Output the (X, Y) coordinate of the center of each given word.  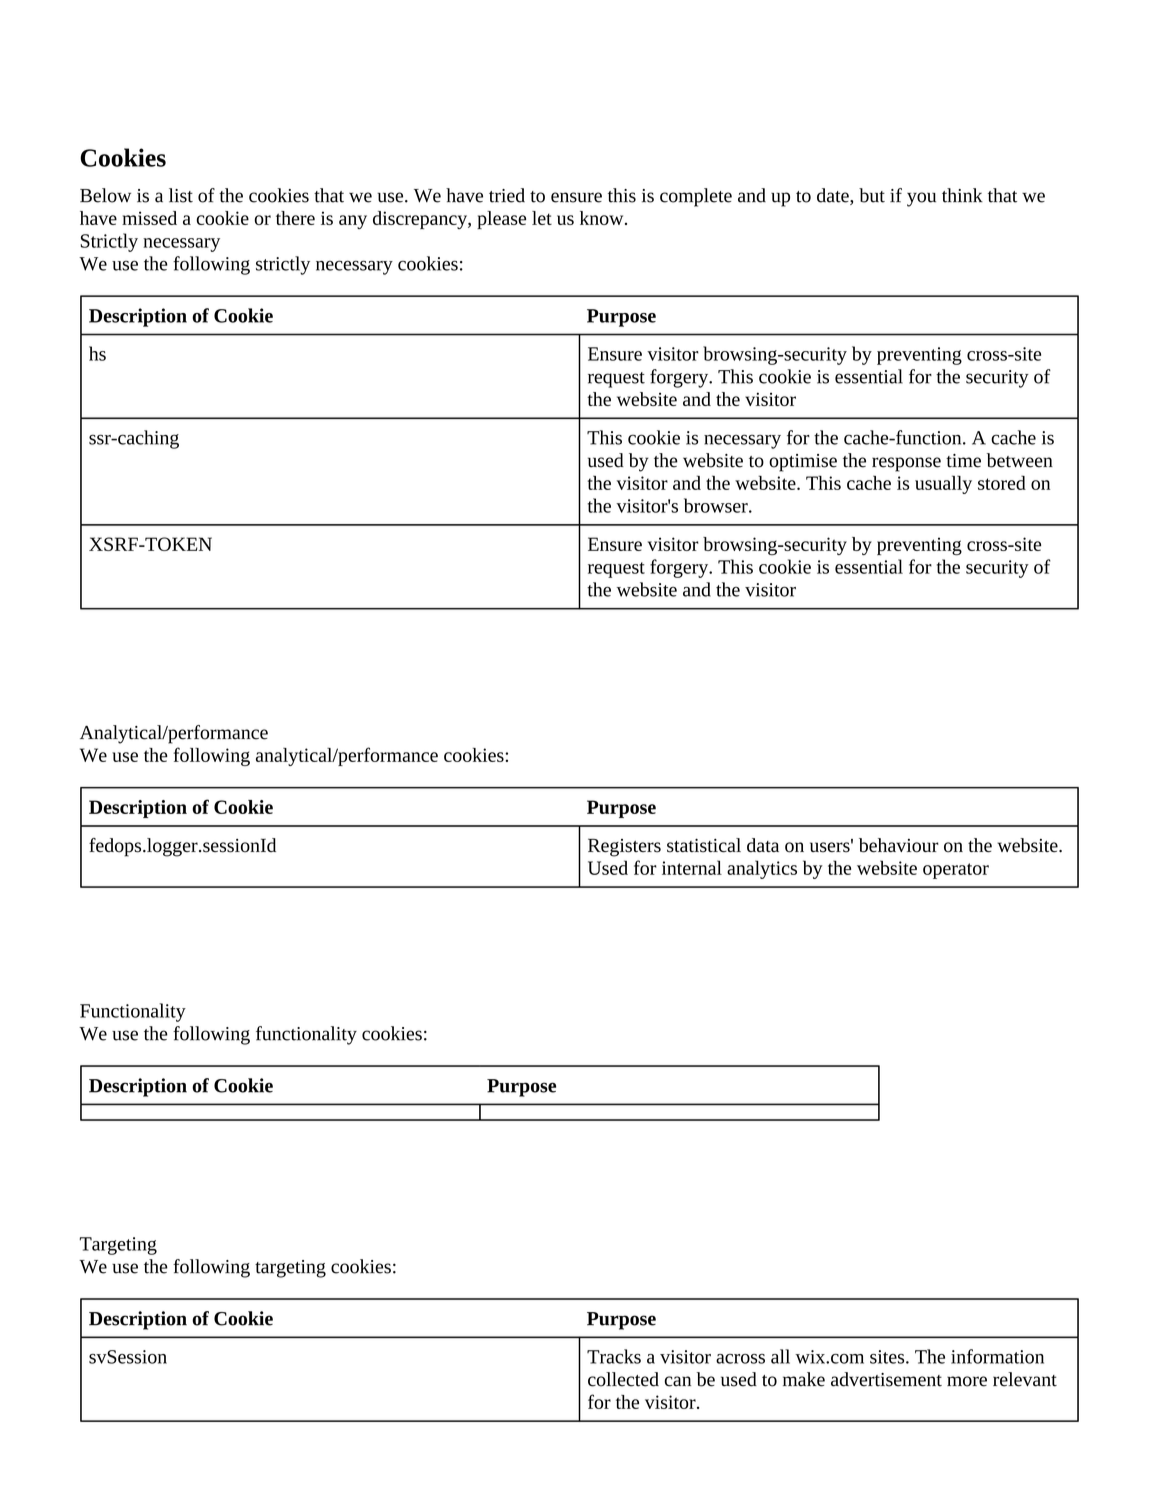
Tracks (614, 1356)
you (921, 199)
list (181, 195)
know (603, 218)
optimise (803, 463)
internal (692, 867)
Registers (624, 847)
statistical (704, 845)
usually (943, 484)
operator (956, 871)
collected (623, 1379)
